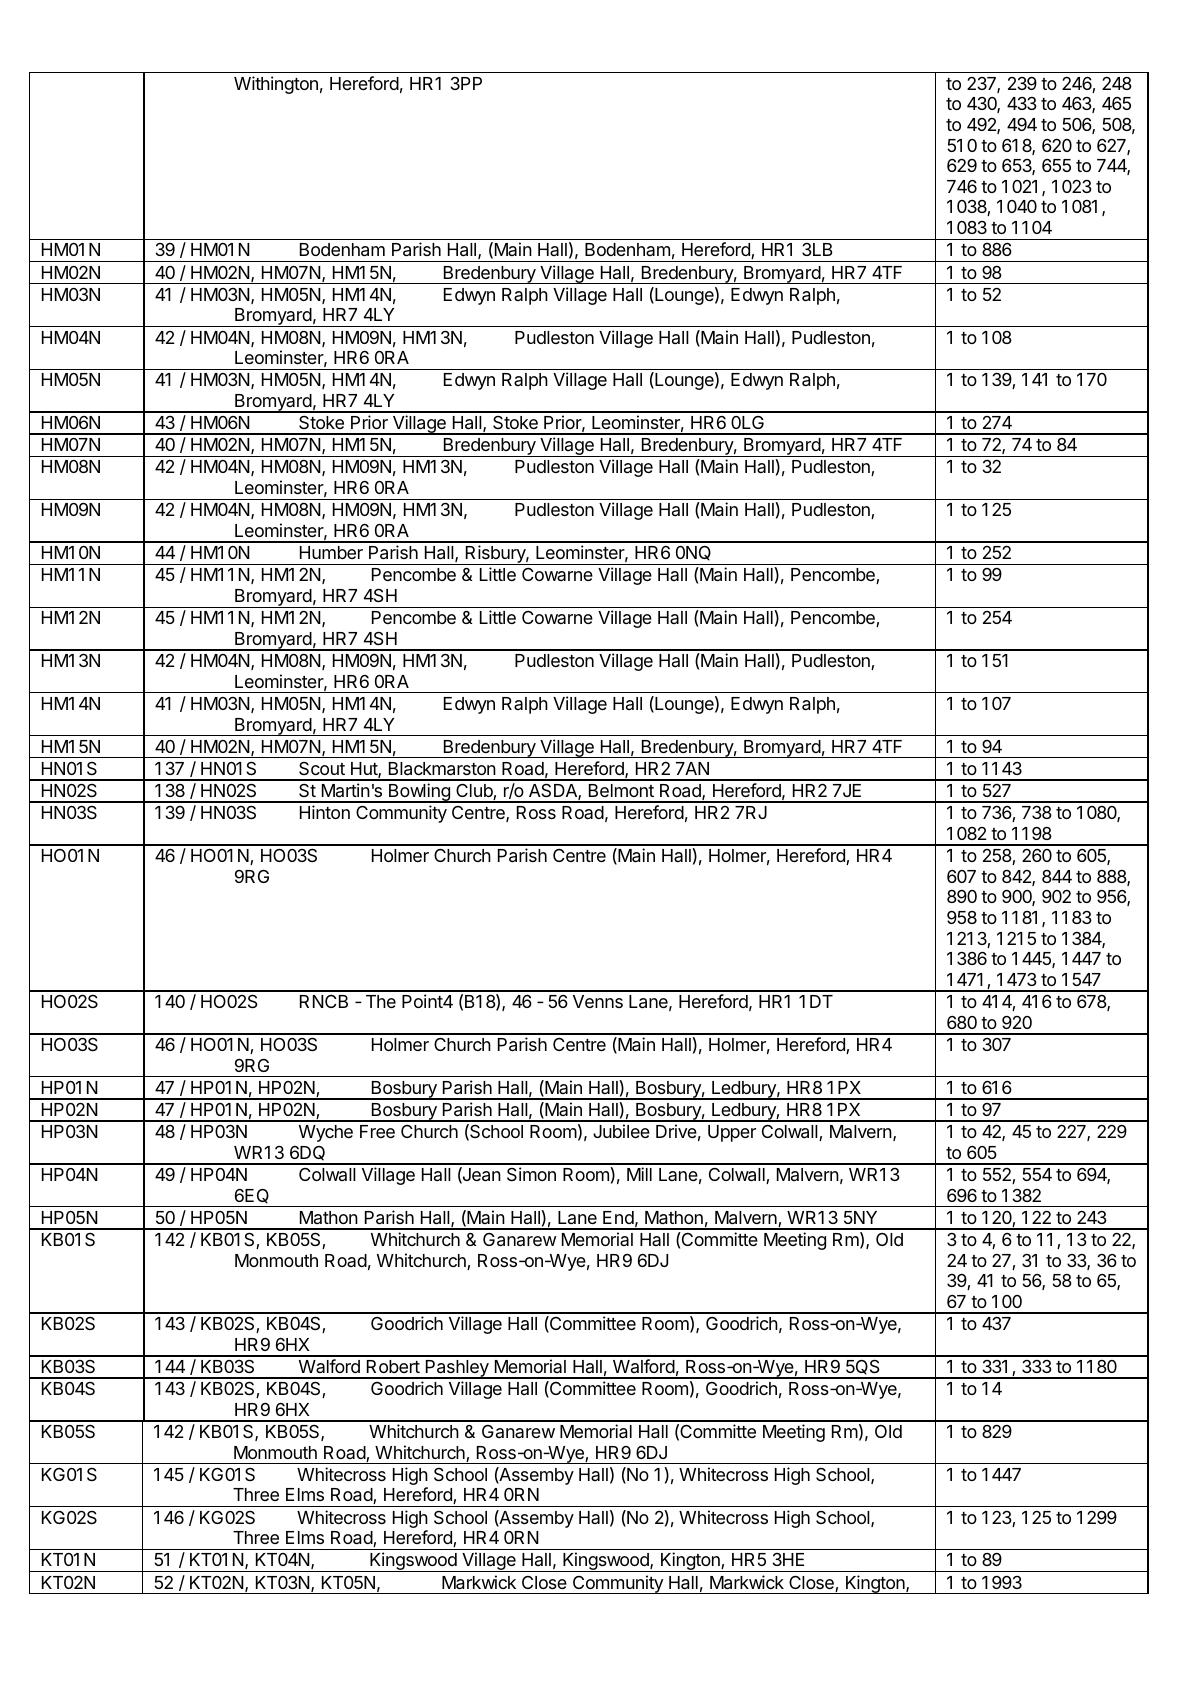 Image resolution: width=1189 pixels, height=1681 pixels. Describe the element at coordinates (531, 1174) in the screenshot. I see `Simon` at that location.
